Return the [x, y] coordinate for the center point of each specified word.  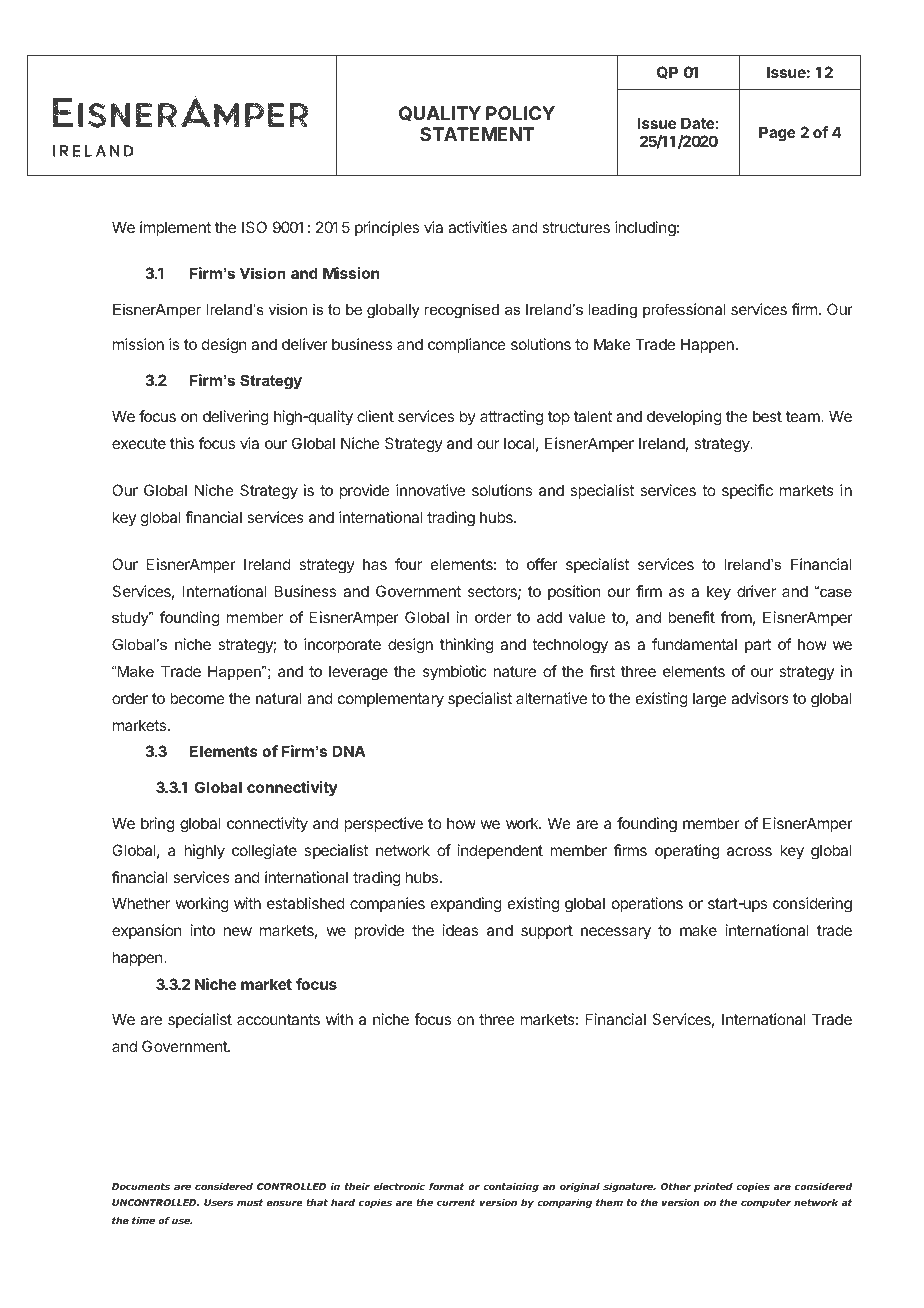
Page [777, 134]
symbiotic [455, 673]
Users [218, 1202]
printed [713, 1187]
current [456, 1202]
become [197, 698]
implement [175, 228]
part [758, 646]
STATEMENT [477, 134]
